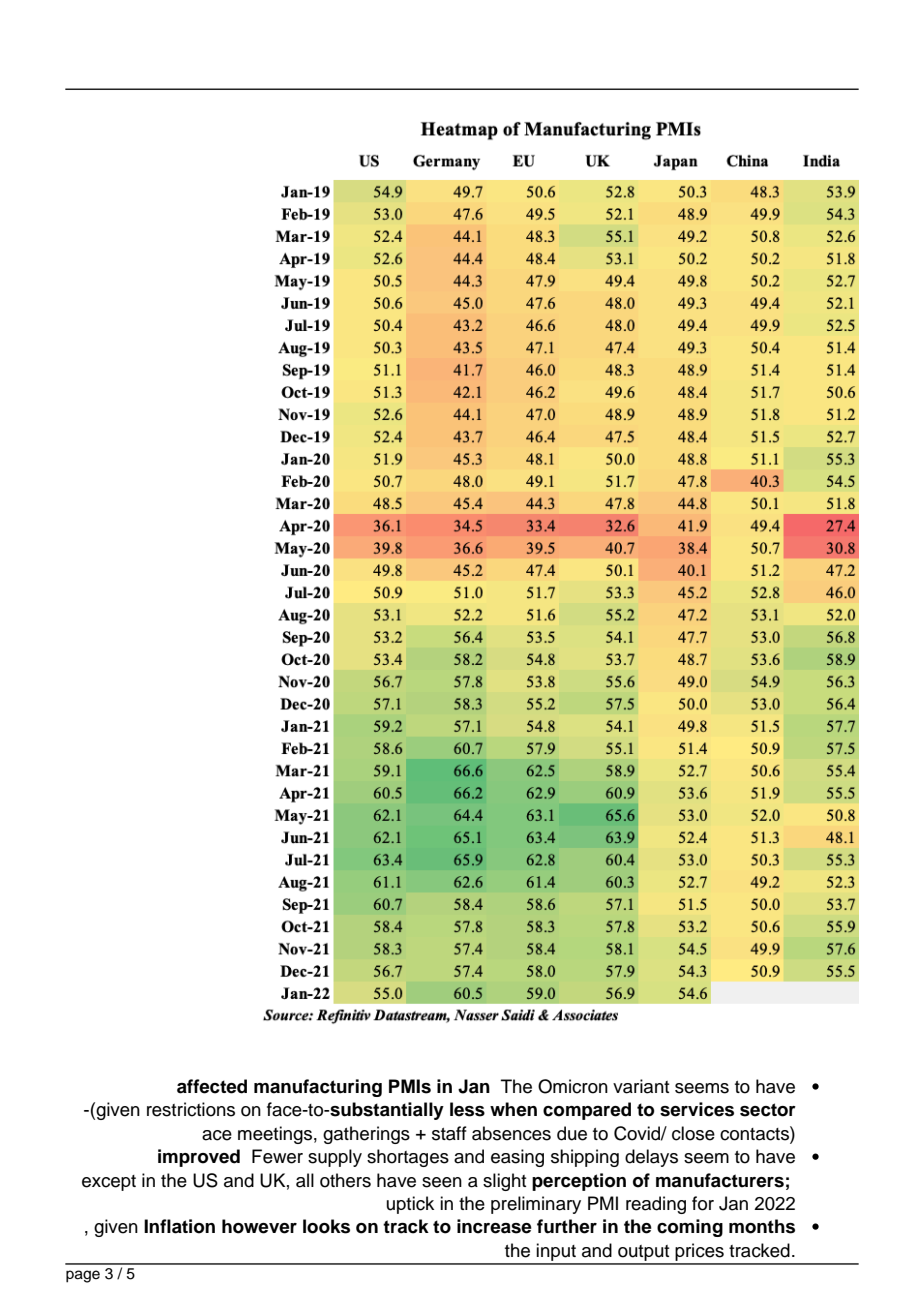 The width and height of the screenshot is (924, 1308). I want to click on looks, so click(326, 1226).
